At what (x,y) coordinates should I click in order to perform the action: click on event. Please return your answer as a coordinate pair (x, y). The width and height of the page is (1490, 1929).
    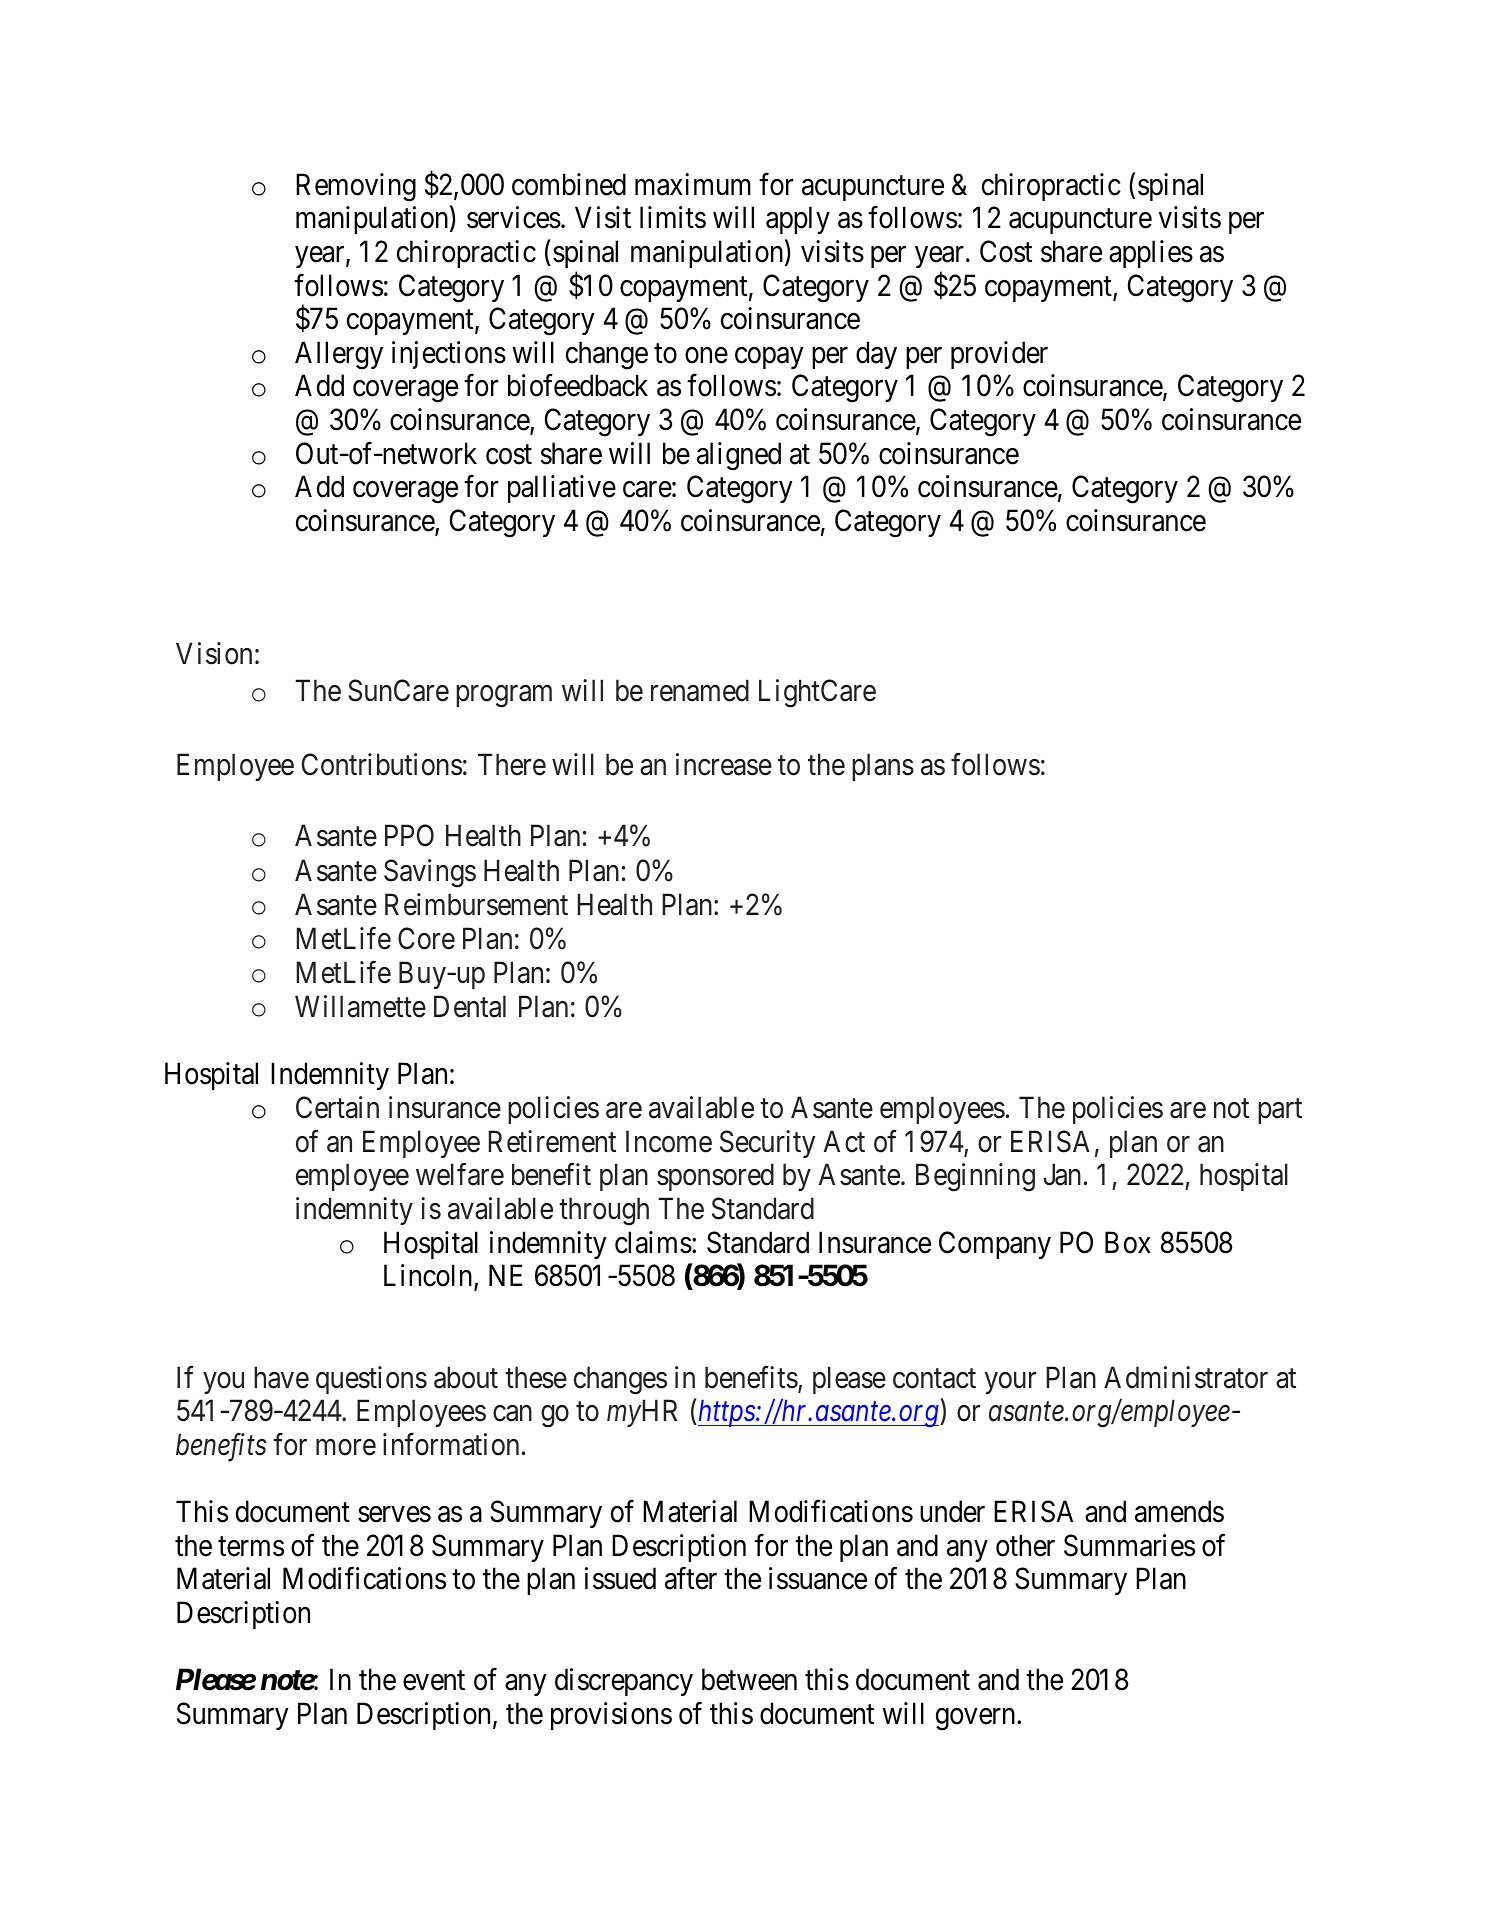
    Looking at the image, I should click on (434, 1681).
